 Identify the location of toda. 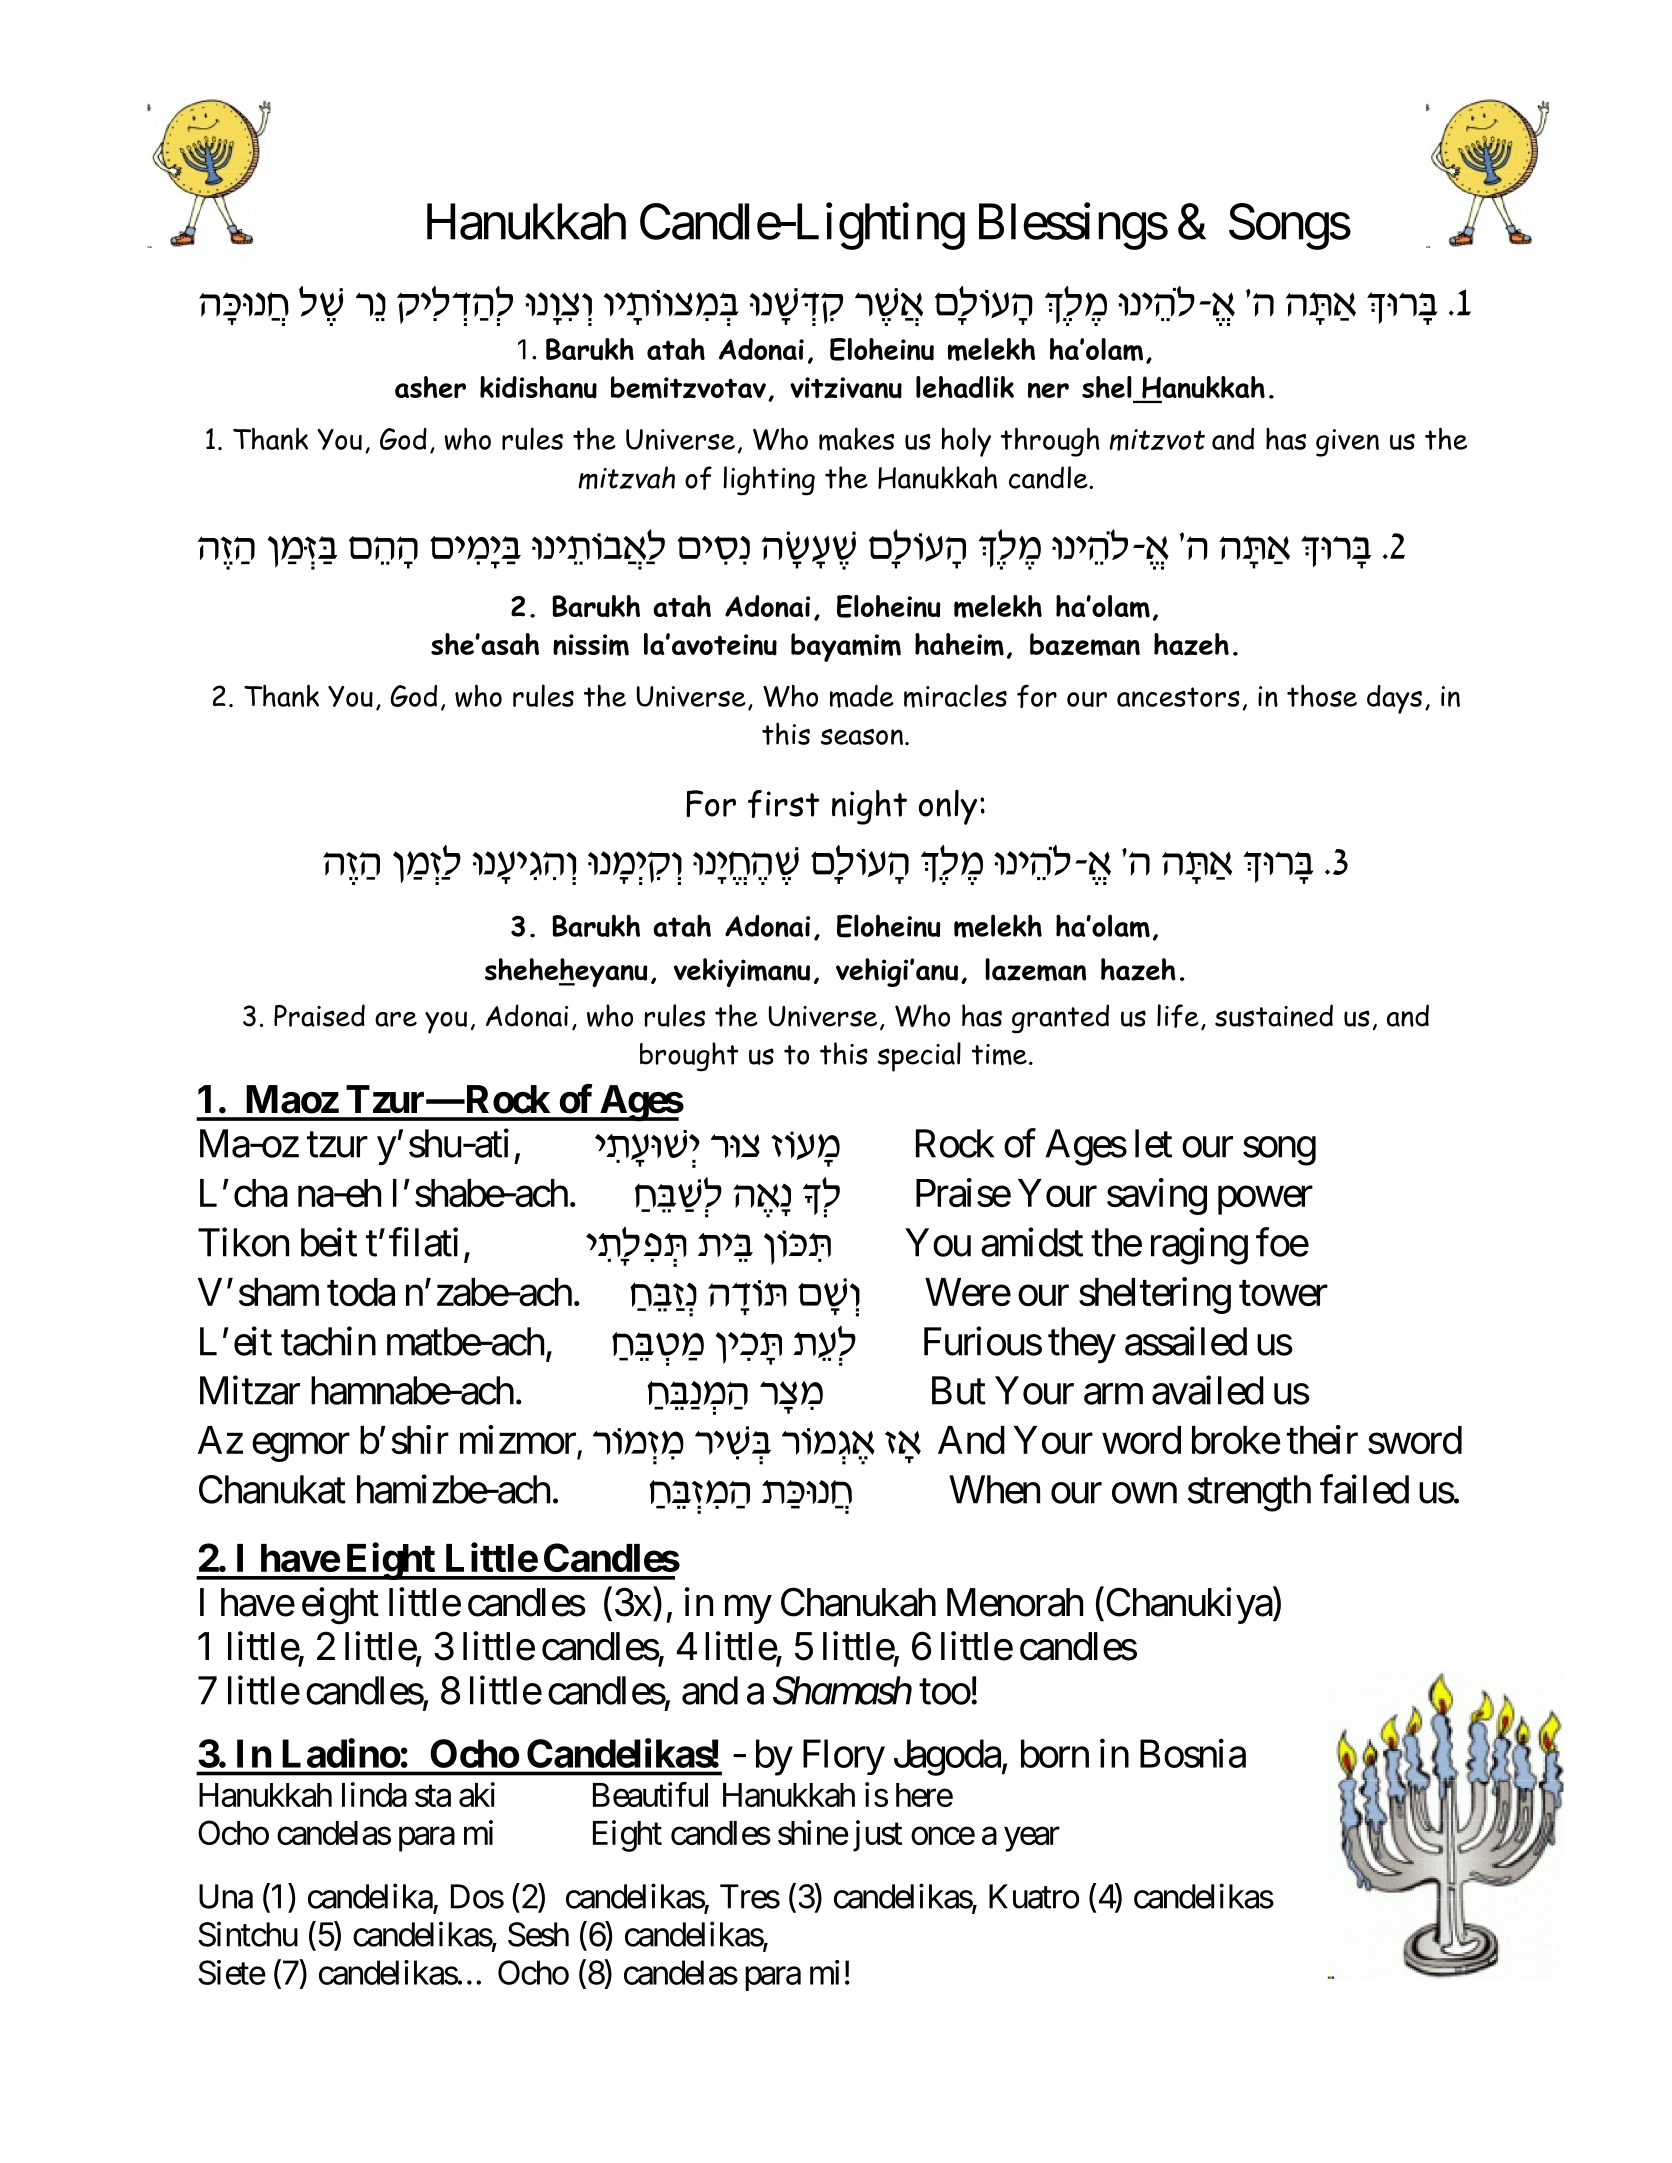
(361, 1292).
